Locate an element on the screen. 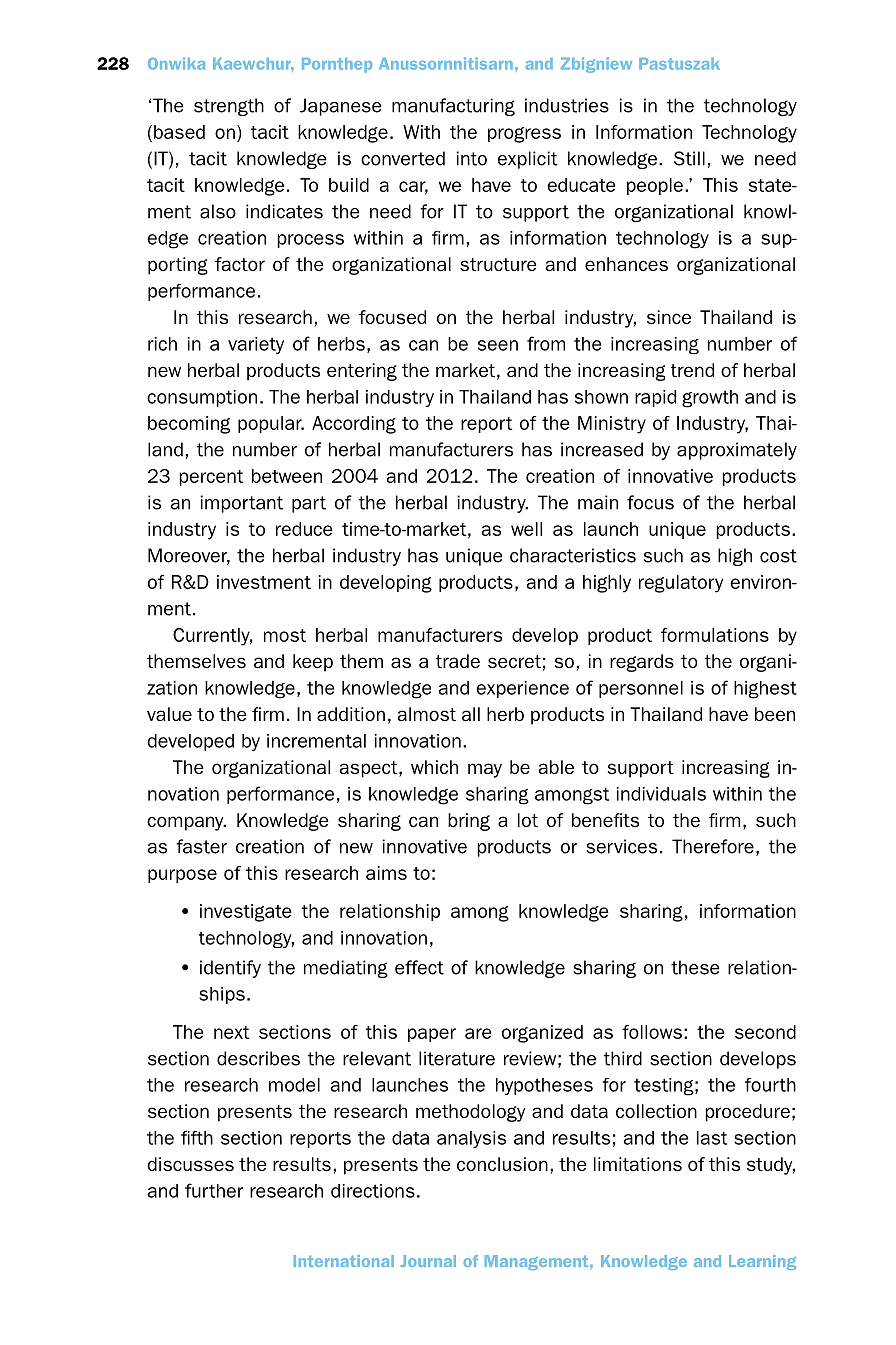 The image size is (896, 1345). further is located at coordinates (214, 1190).
